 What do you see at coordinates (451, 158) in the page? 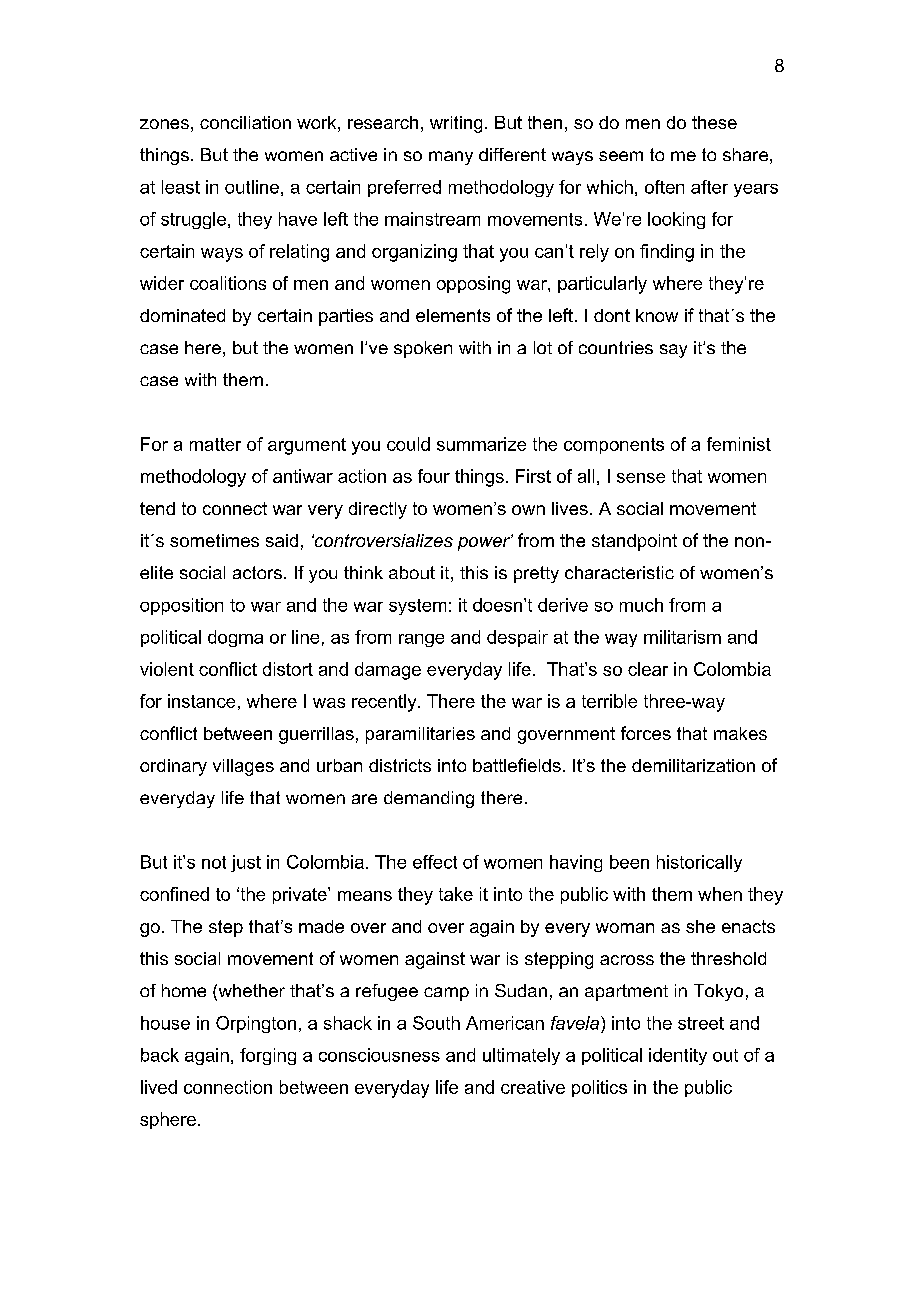
I see `many` at bounding box center [451, 158].
